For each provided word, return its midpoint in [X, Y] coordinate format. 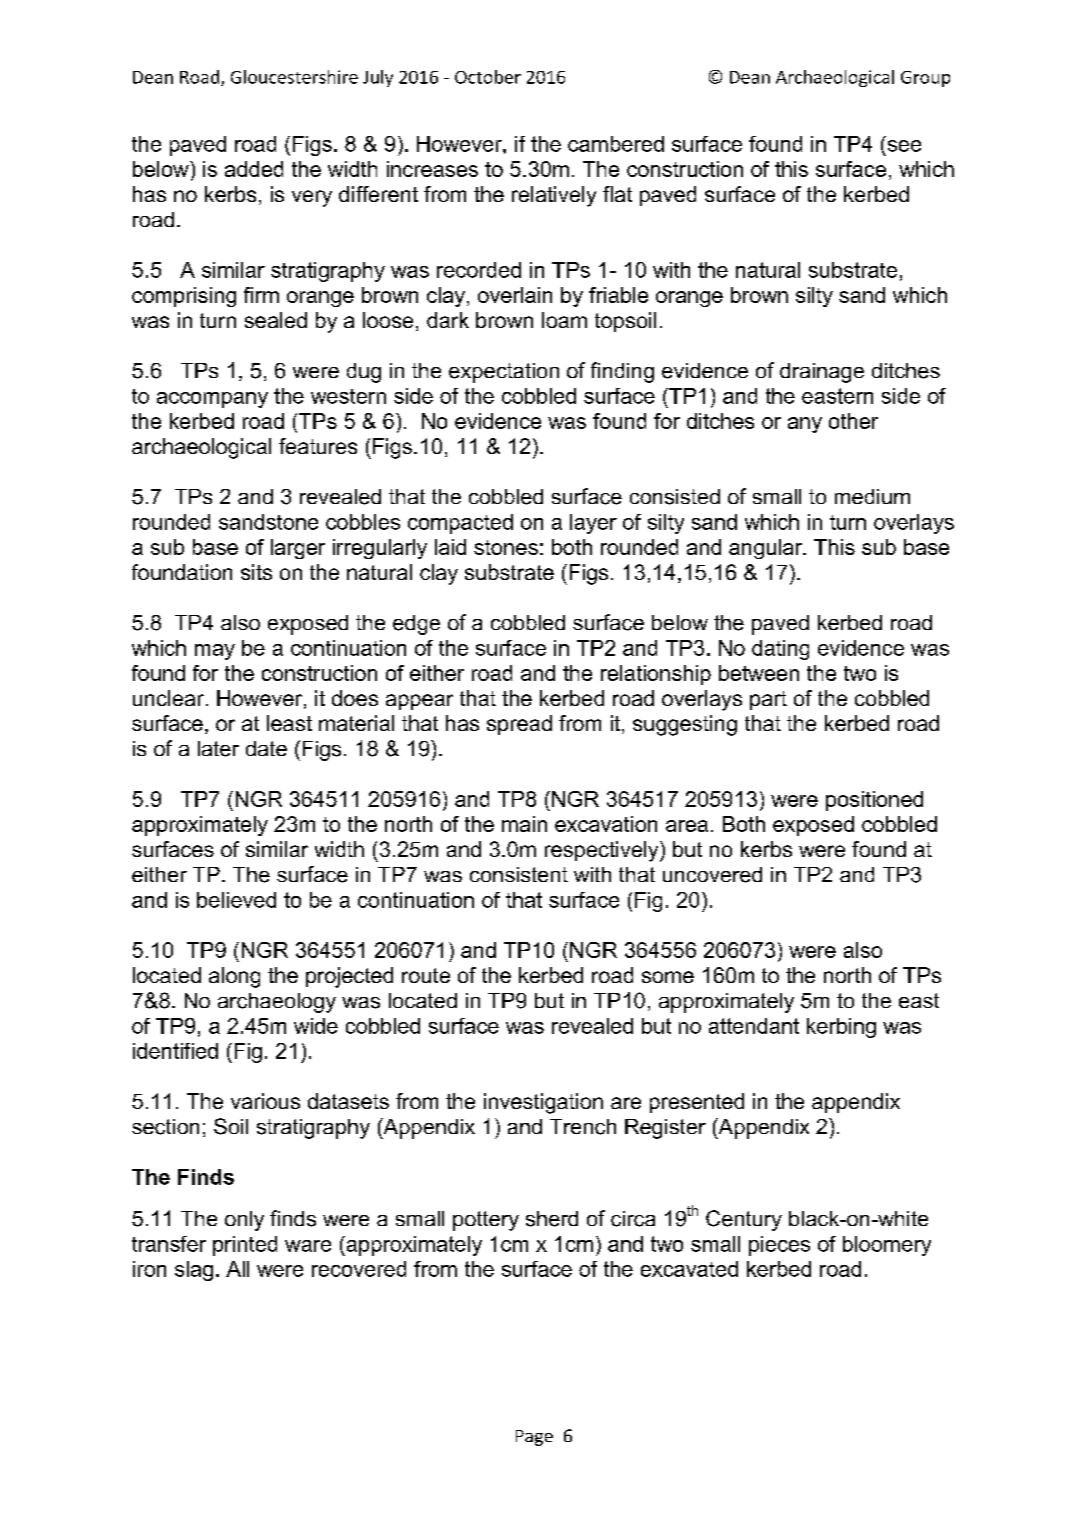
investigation [543, 1103]
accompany [212, 400]
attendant [754, 1026]
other [853, 421]
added [254, 169]
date [266, 748]
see [904, 146]
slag [194, 1271]
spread [519, 725]
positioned [874, 801]
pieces [779, 1246]
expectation [504, 373]
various [265, 1101]
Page [534, 1438]
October [488, 77]
